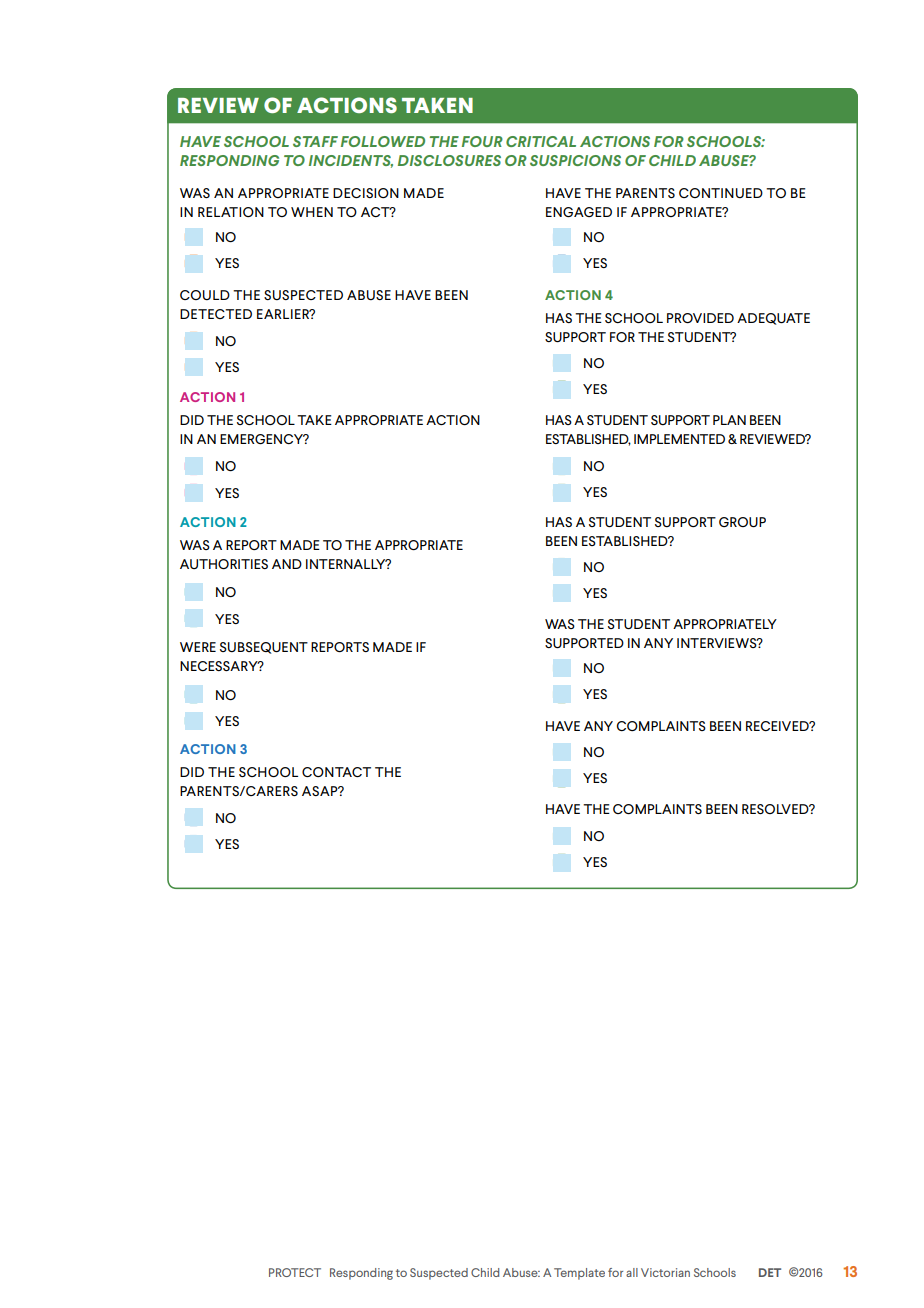 The width and height of the document is (924, 1308). I want to click on PROTECT, so click(295, 1272).
